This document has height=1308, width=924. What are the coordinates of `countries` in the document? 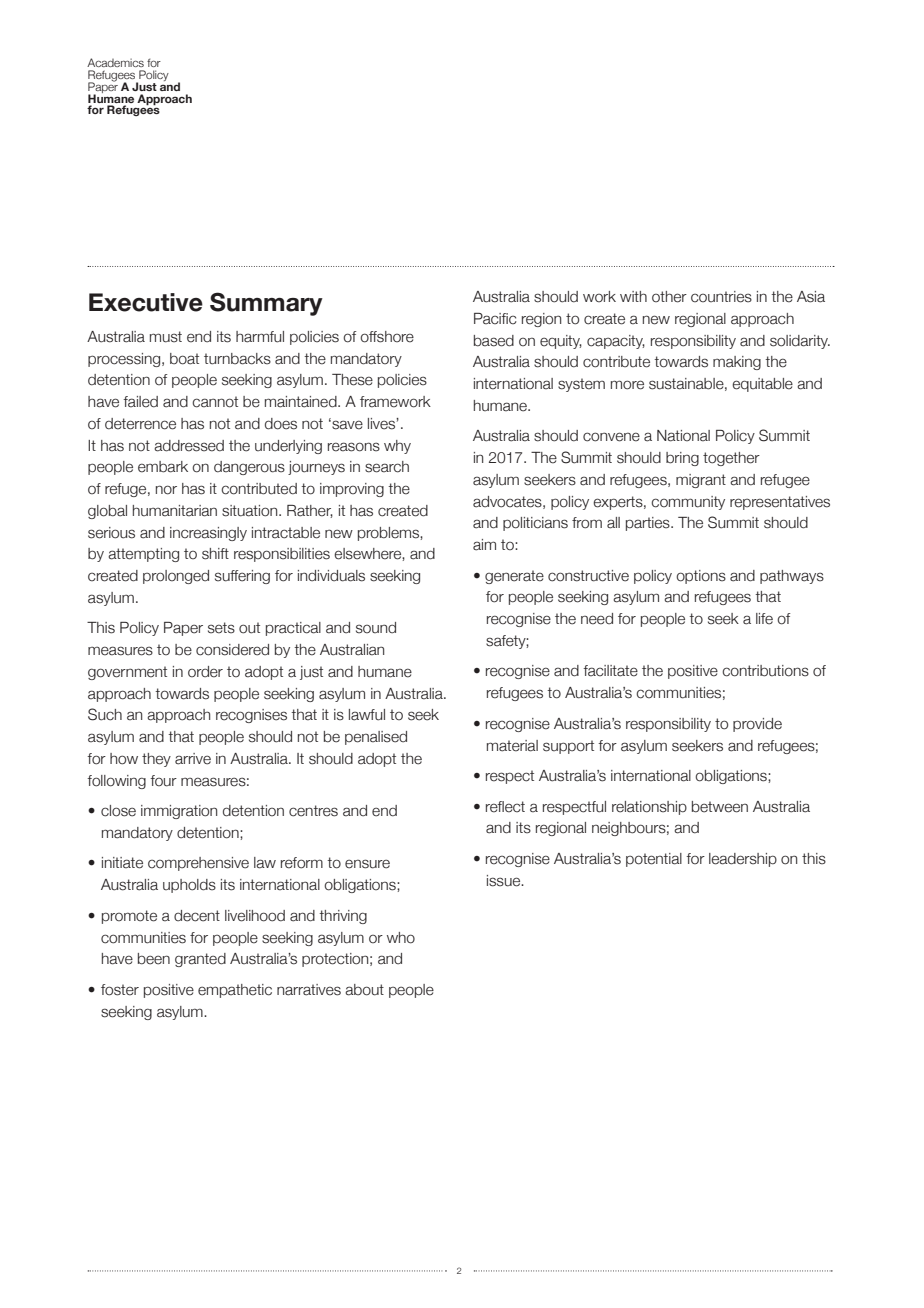 It's located at (721, 297).
